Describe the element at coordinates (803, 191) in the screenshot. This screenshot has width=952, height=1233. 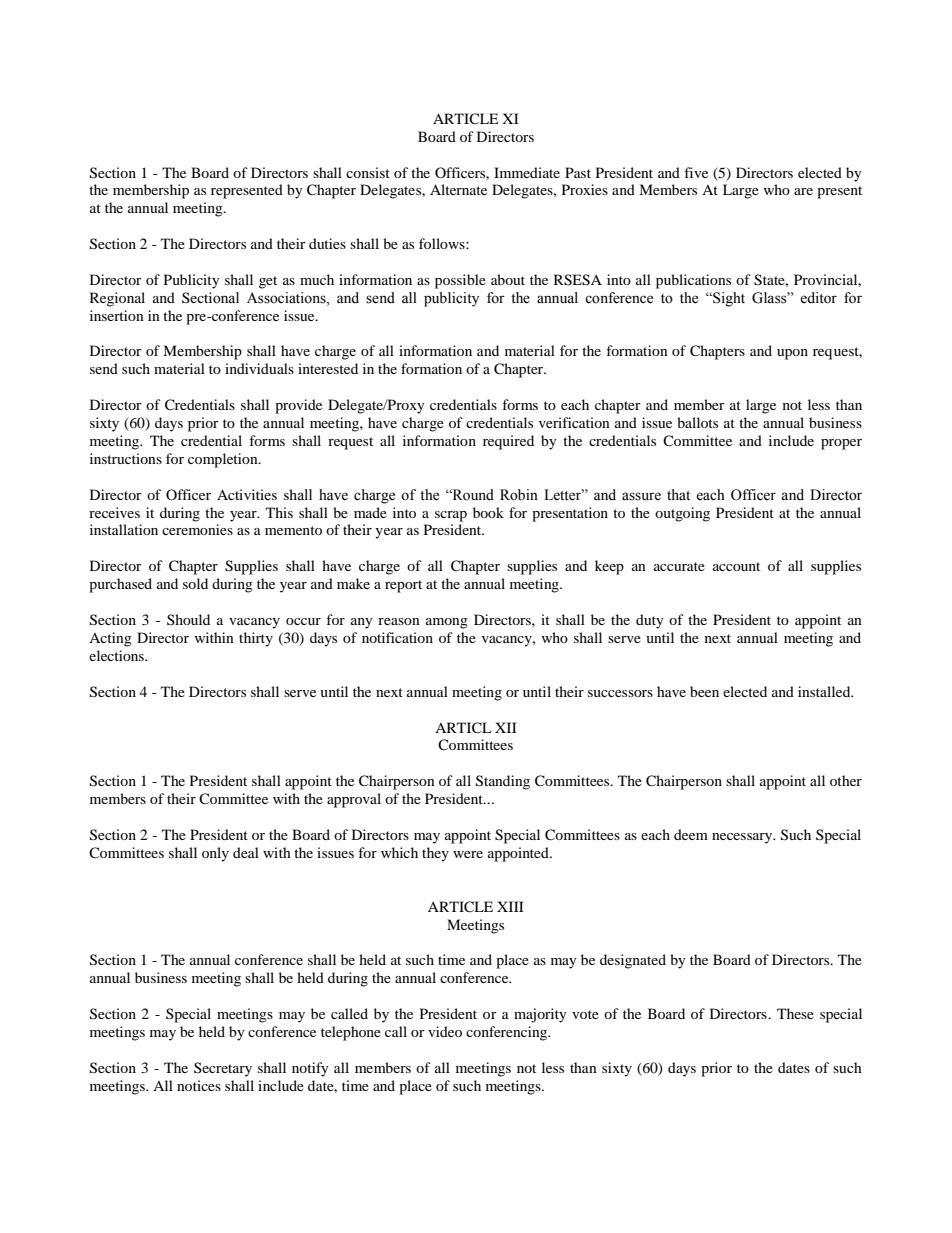
I see `are` at that location.
